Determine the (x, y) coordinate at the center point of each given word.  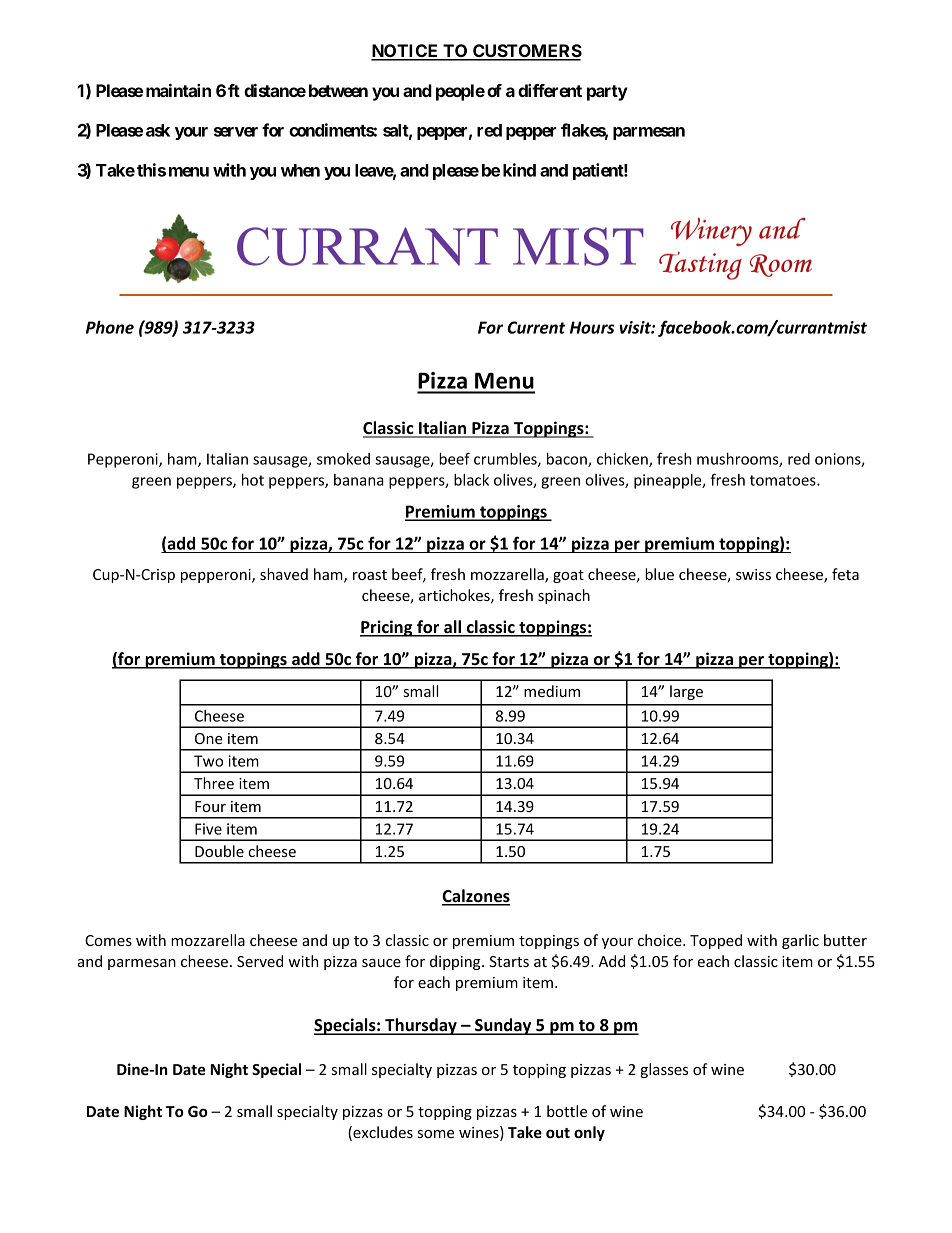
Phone (110, 327)
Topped (716, 941)
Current (536, 327)
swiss (753, 574)
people (460, 92)
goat (568, 576)
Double (219, 851)
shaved (284, 574)
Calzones (476, 897)
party (607, 93)
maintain (178, 90)
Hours (592, 327)
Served (260, 961)
